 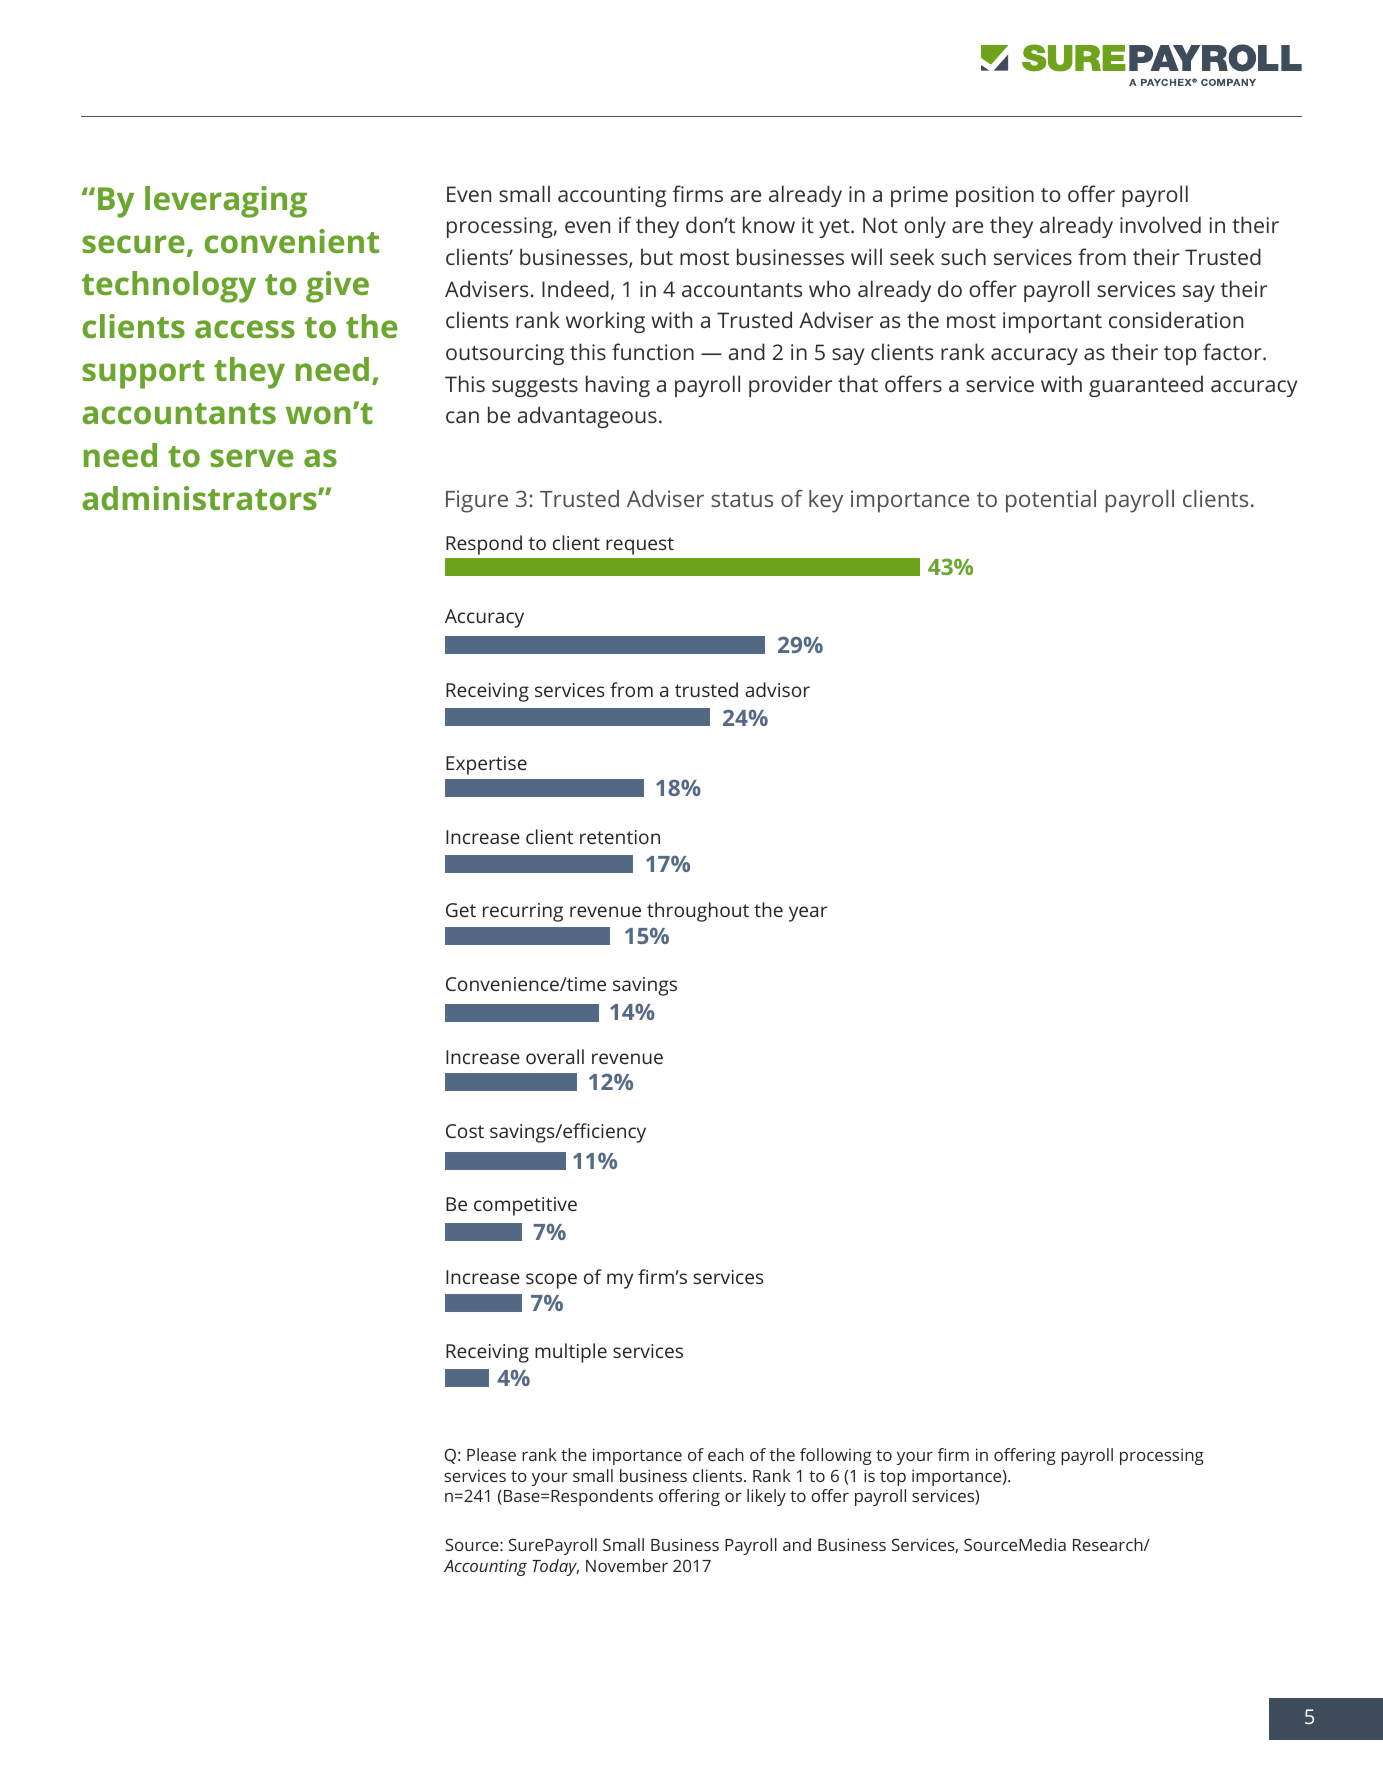 I want to click on serve, so click(x=252, y=458).
